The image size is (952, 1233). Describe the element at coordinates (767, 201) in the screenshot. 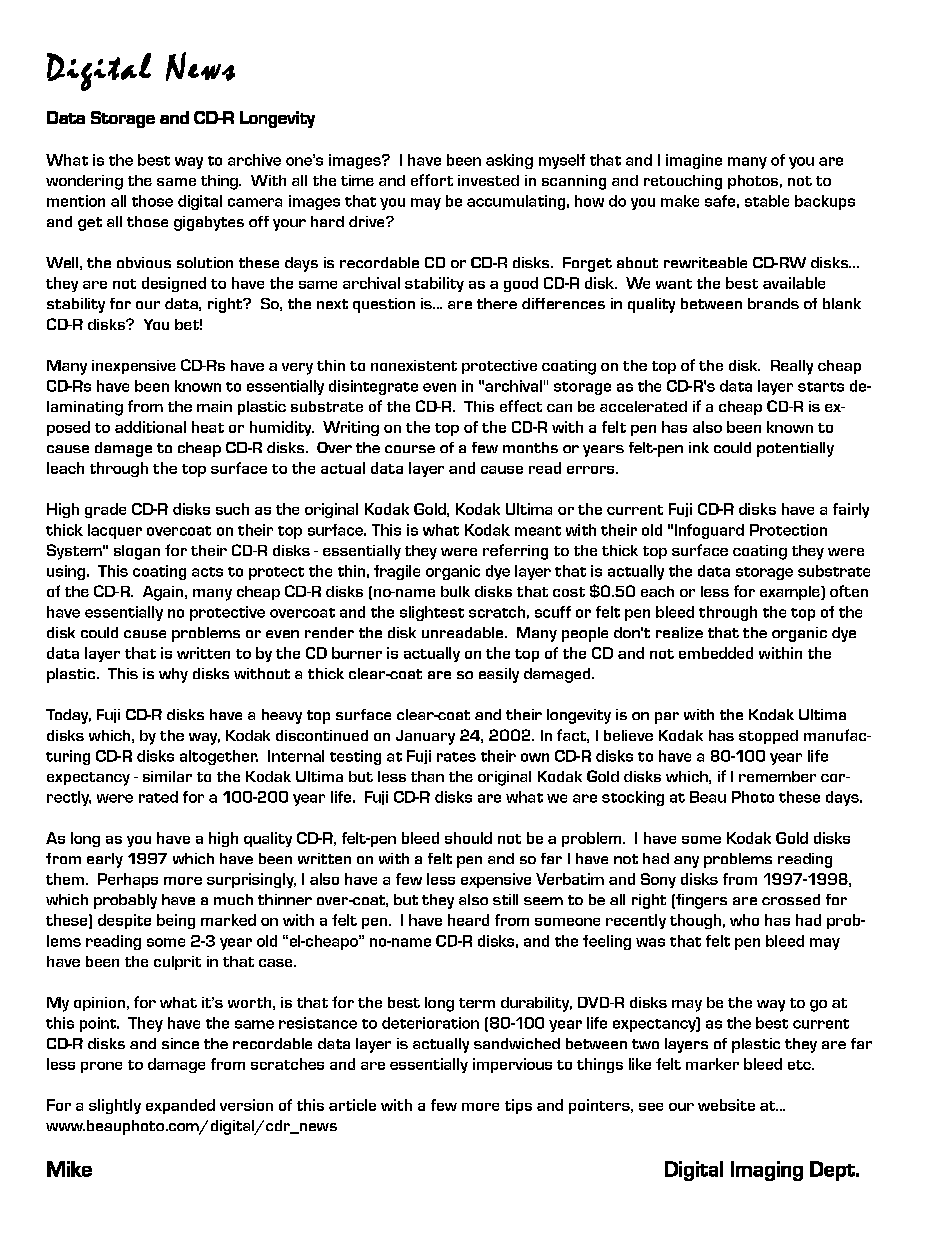

I see `stable` at that location.
